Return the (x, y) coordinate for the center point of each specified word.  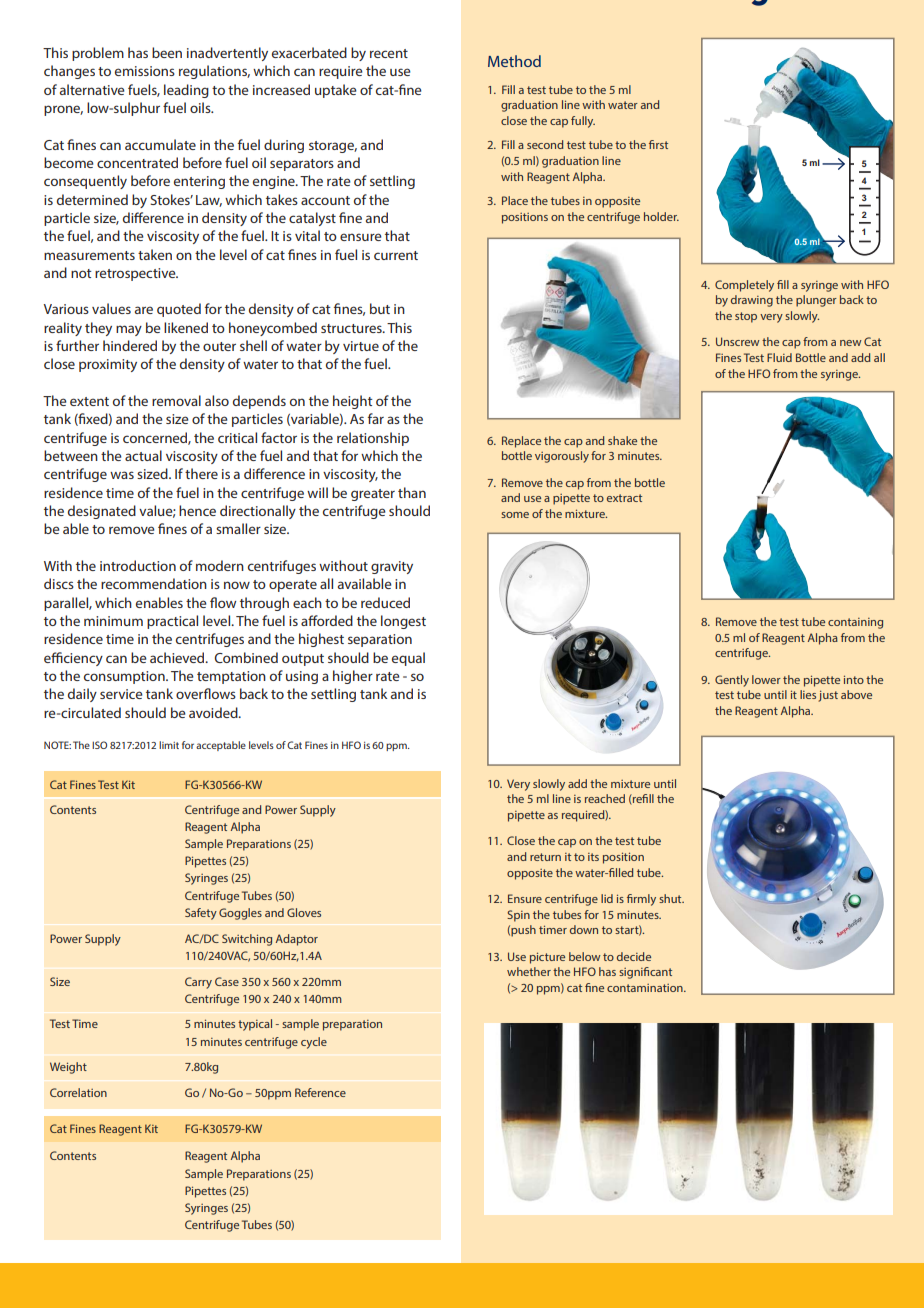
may (129, 330)
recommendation (154, 583)
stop (746, 317)
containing (855, 623)
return (545, 857)
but (380, 308)
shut (671, 898)
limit (169, 745)
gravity (392, 567)
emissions (145, 71)
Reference (320, 1092)
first (658, 144)
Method (514, 61)
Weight (68, 1068)
